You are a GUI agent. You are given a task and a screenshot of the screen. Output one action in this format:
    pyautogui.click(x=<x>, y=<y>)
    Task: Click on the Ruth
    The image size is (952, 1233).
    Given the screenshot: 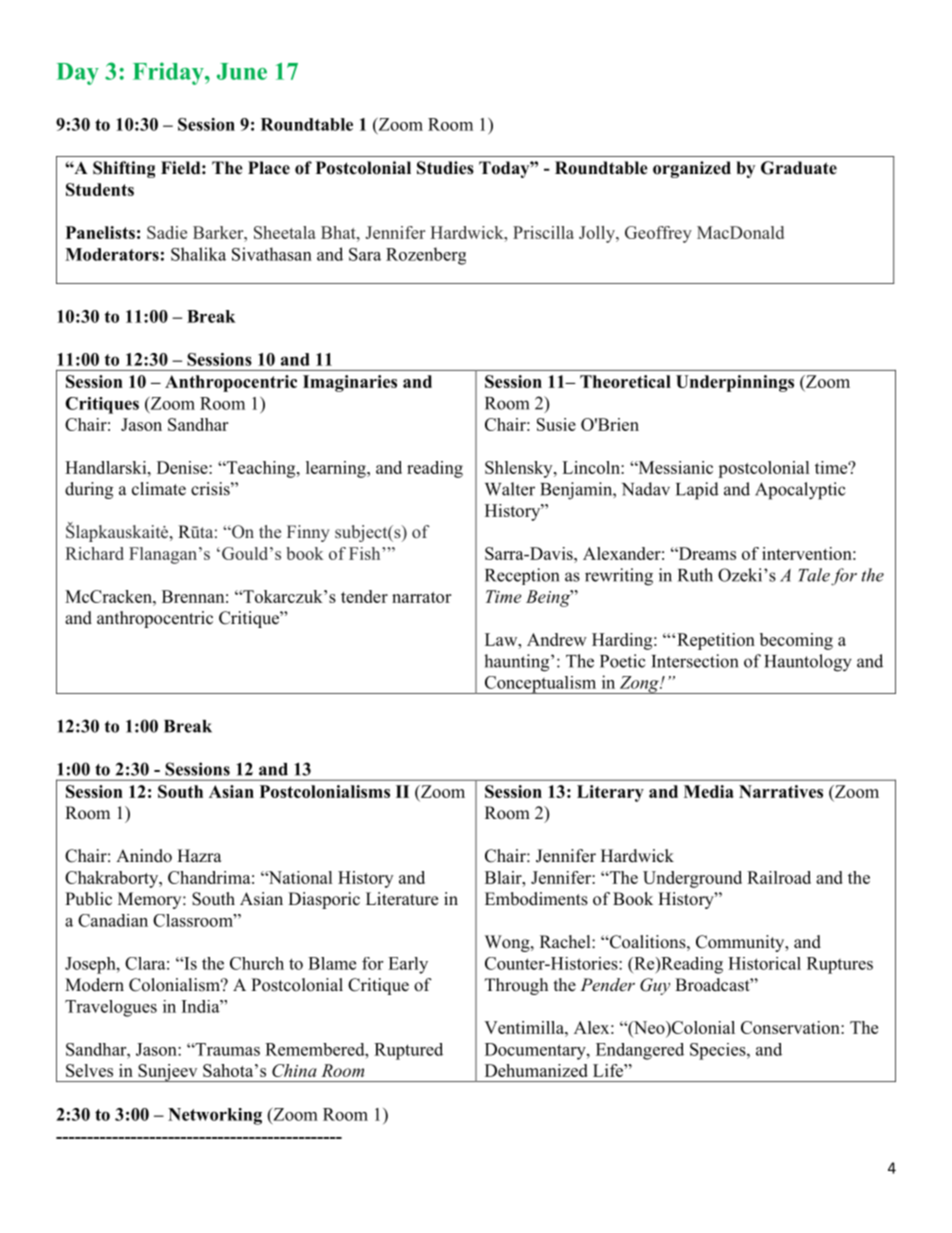 What is the action you would take?
    pyautogui.click(x=695, y=575)
